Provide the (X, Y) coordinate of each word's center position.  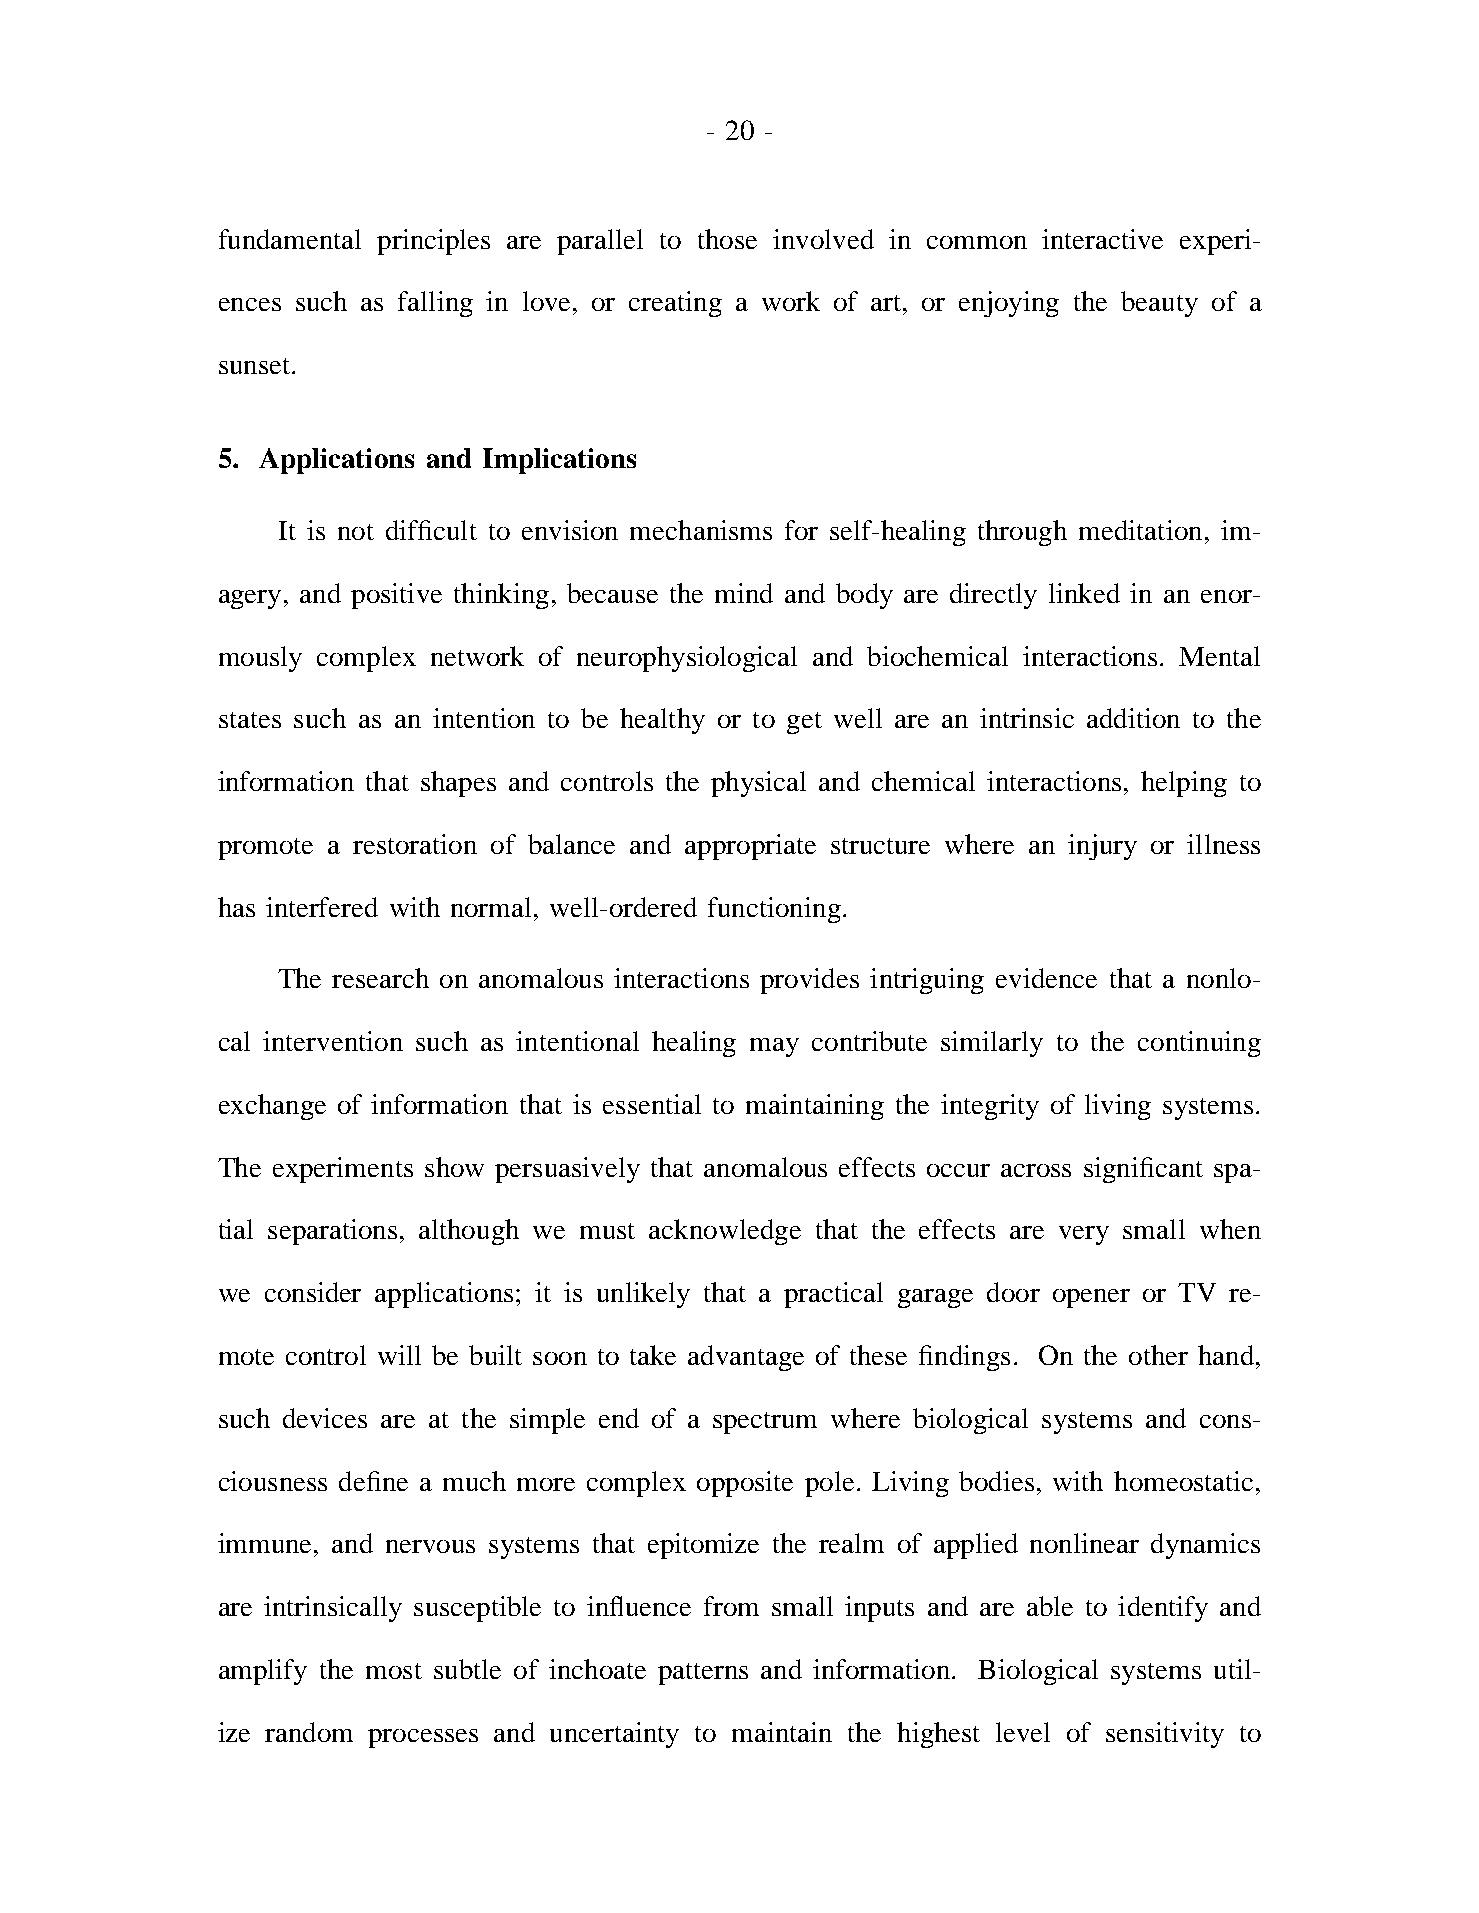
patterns (703, 1674)
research (380, 978)
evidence (1046, 978)
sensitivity (1165, 1735)
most (394, 1671)
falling (435, 304)
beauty (1159, 304)
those (727, 239)
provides (809, 981)
